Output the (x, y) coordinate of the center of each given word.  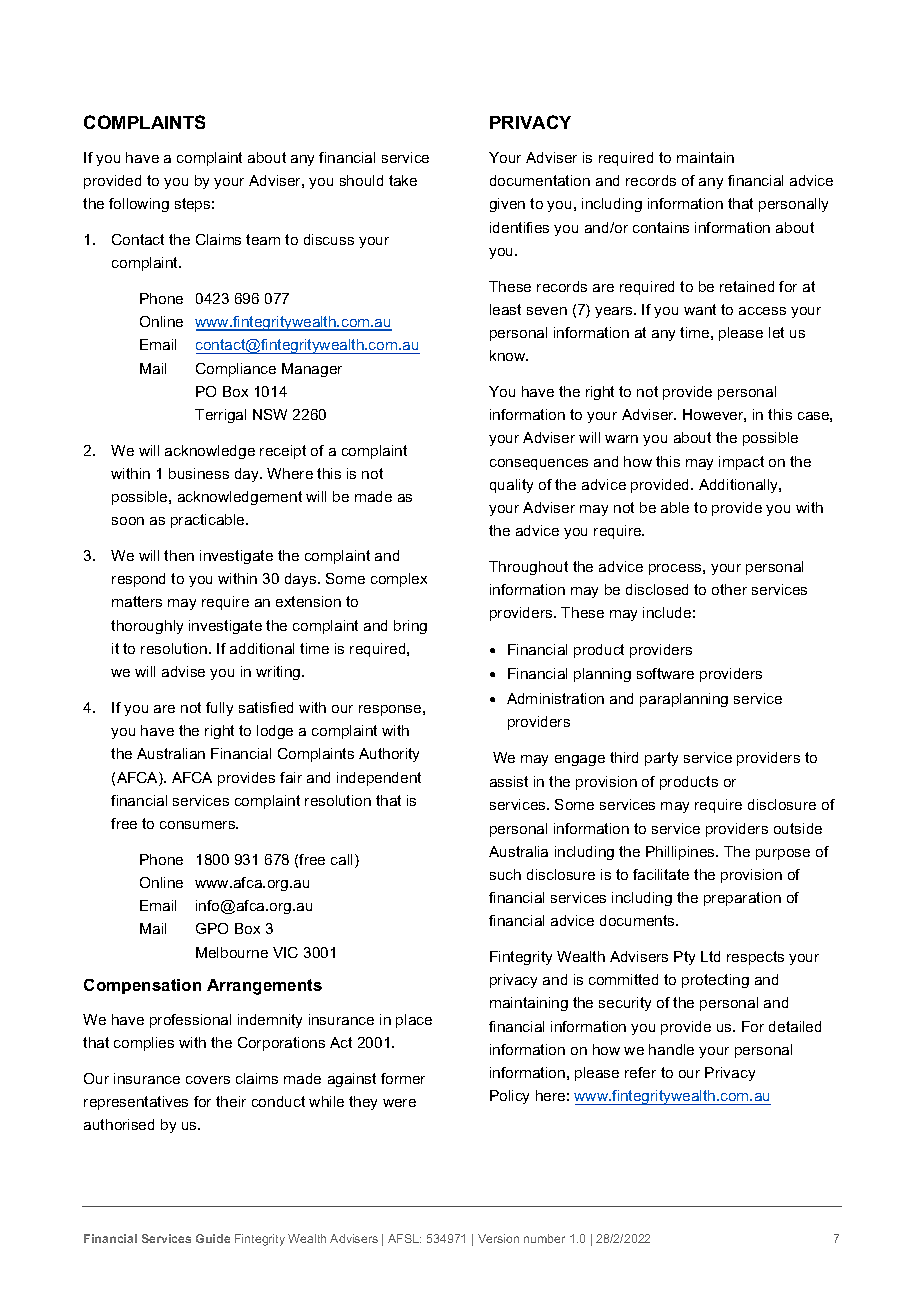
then (179, 555)
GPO (212, 928)
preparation (742, 899)
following (139, 205)
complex (399, 580)
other (729, 589)
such (505, 874)
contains (661, 227)
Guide (213, 1238)
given (507, 205)
